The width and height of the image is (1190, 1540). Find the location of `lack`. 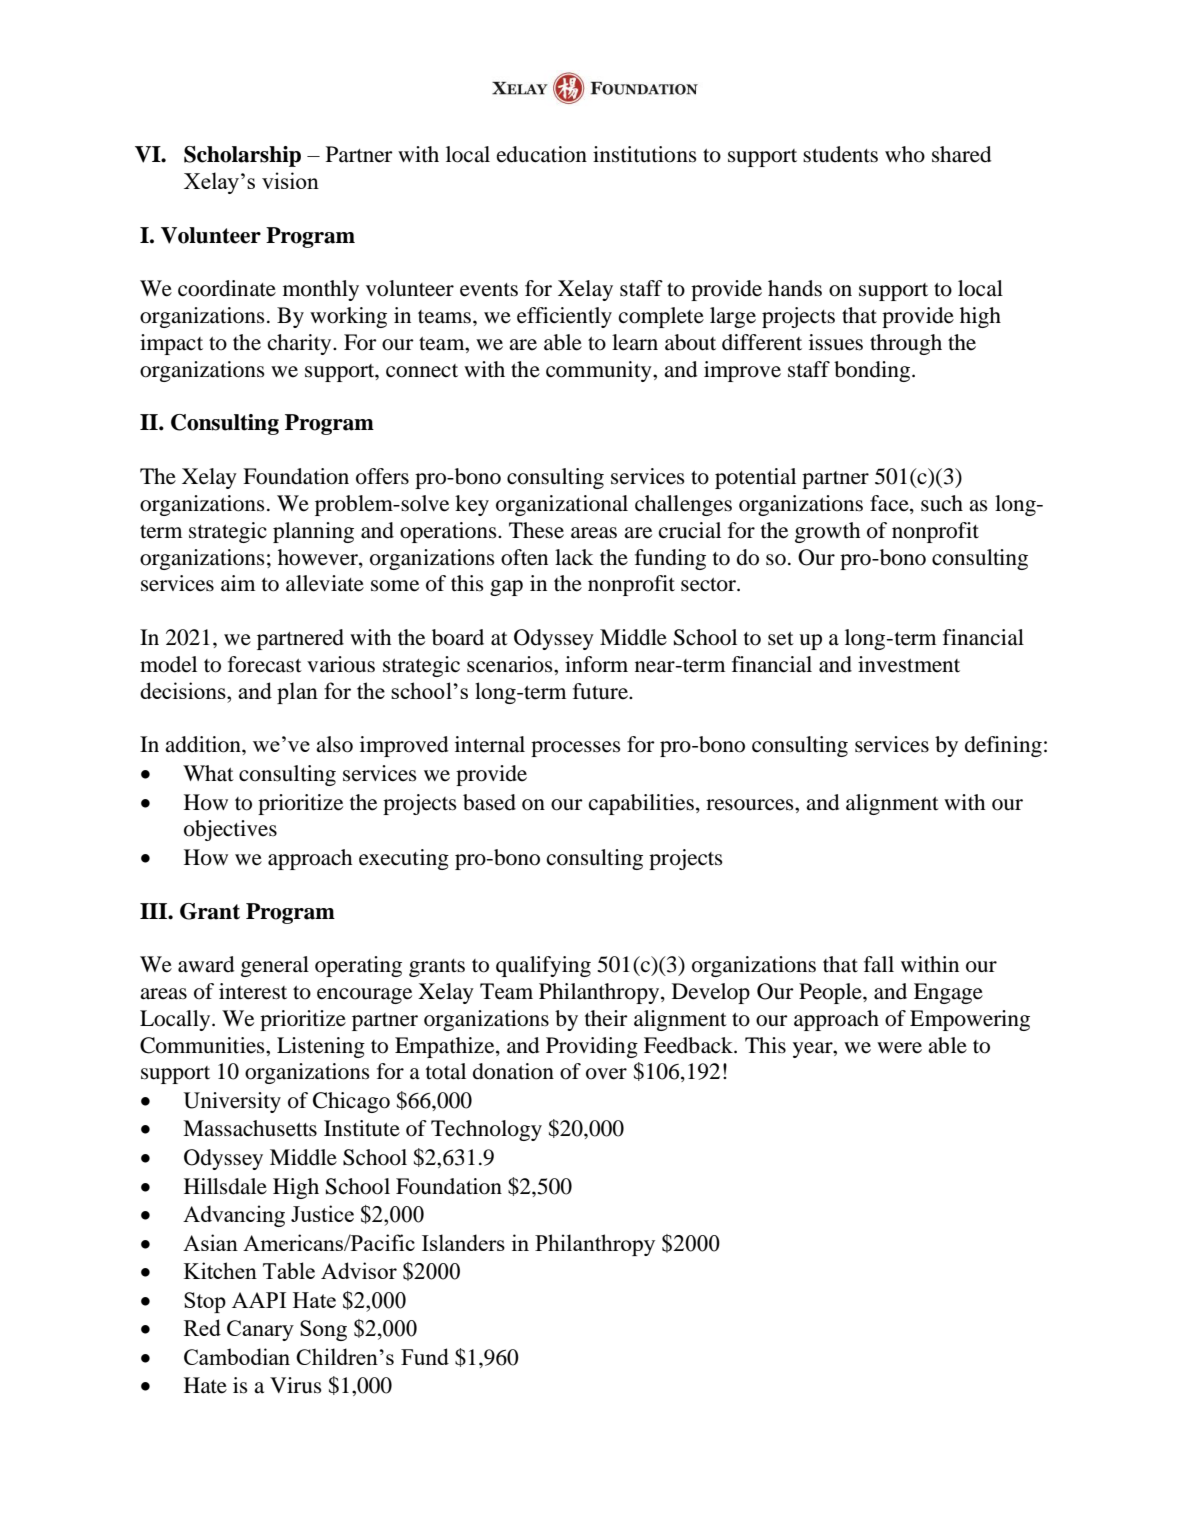

lack is located at coordinates (574, 557).
